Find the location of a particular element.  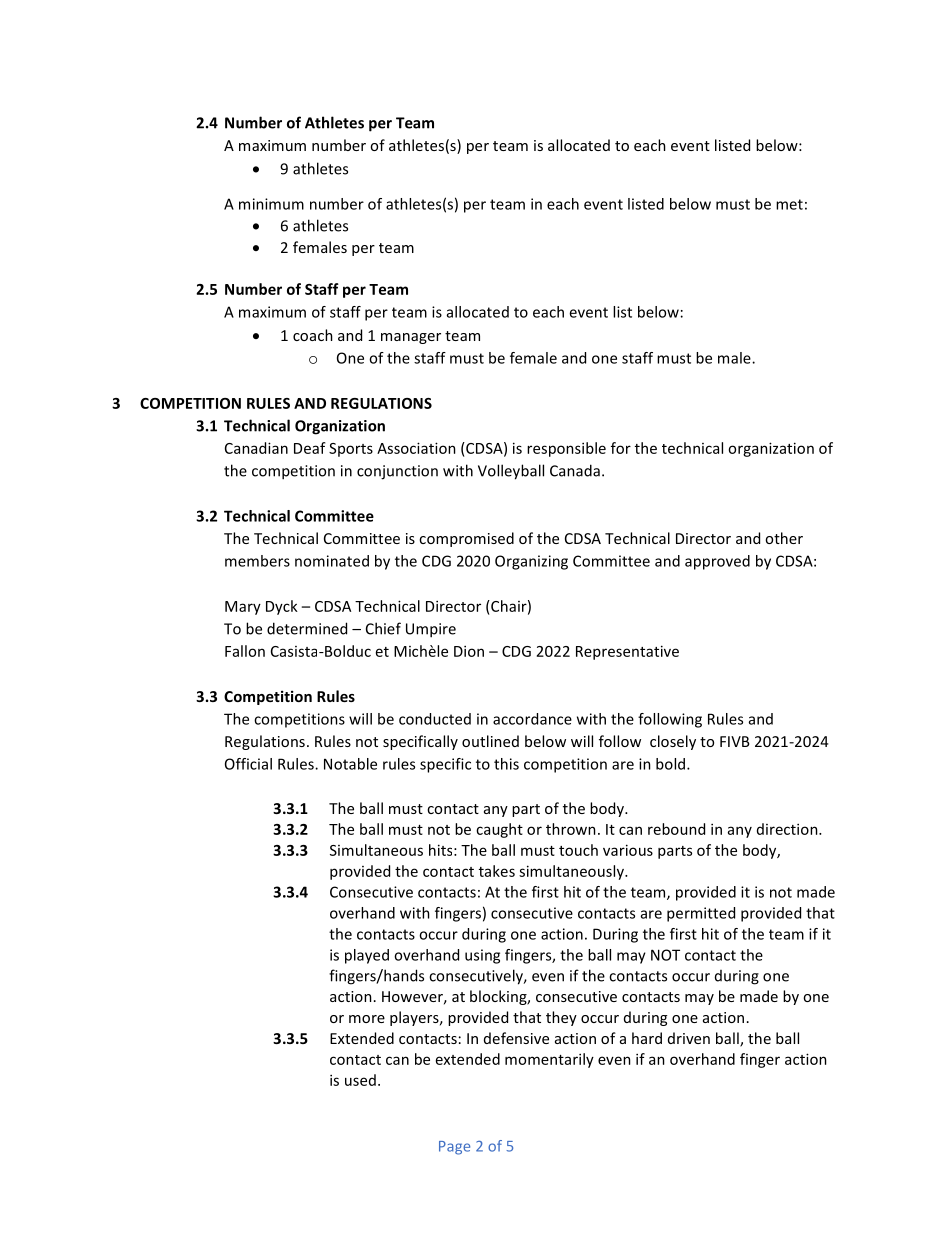

Deaf is located at coordinates (310, 448).
